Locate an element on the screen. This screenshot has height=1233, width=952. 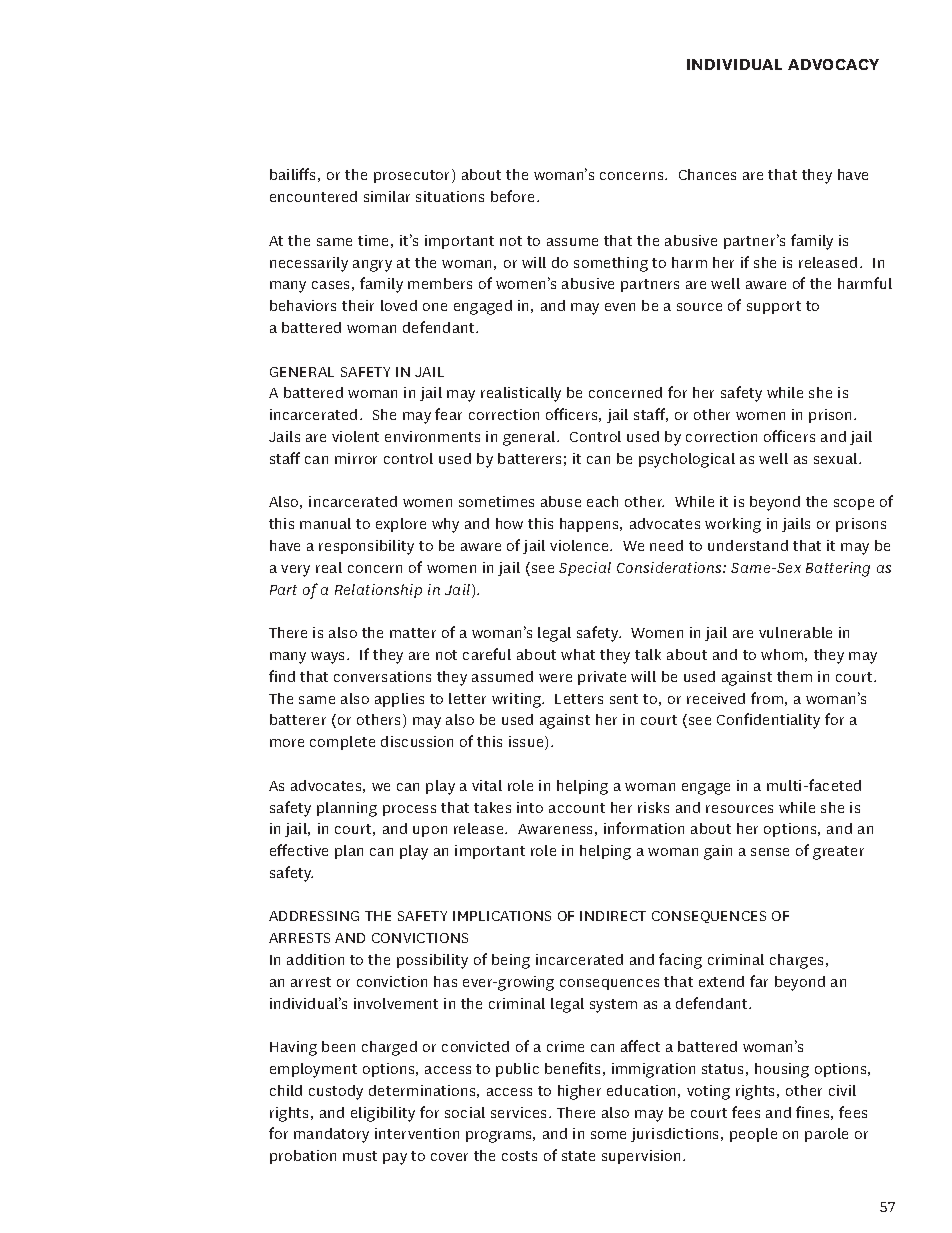
even is located at coordinates (620, 307).
